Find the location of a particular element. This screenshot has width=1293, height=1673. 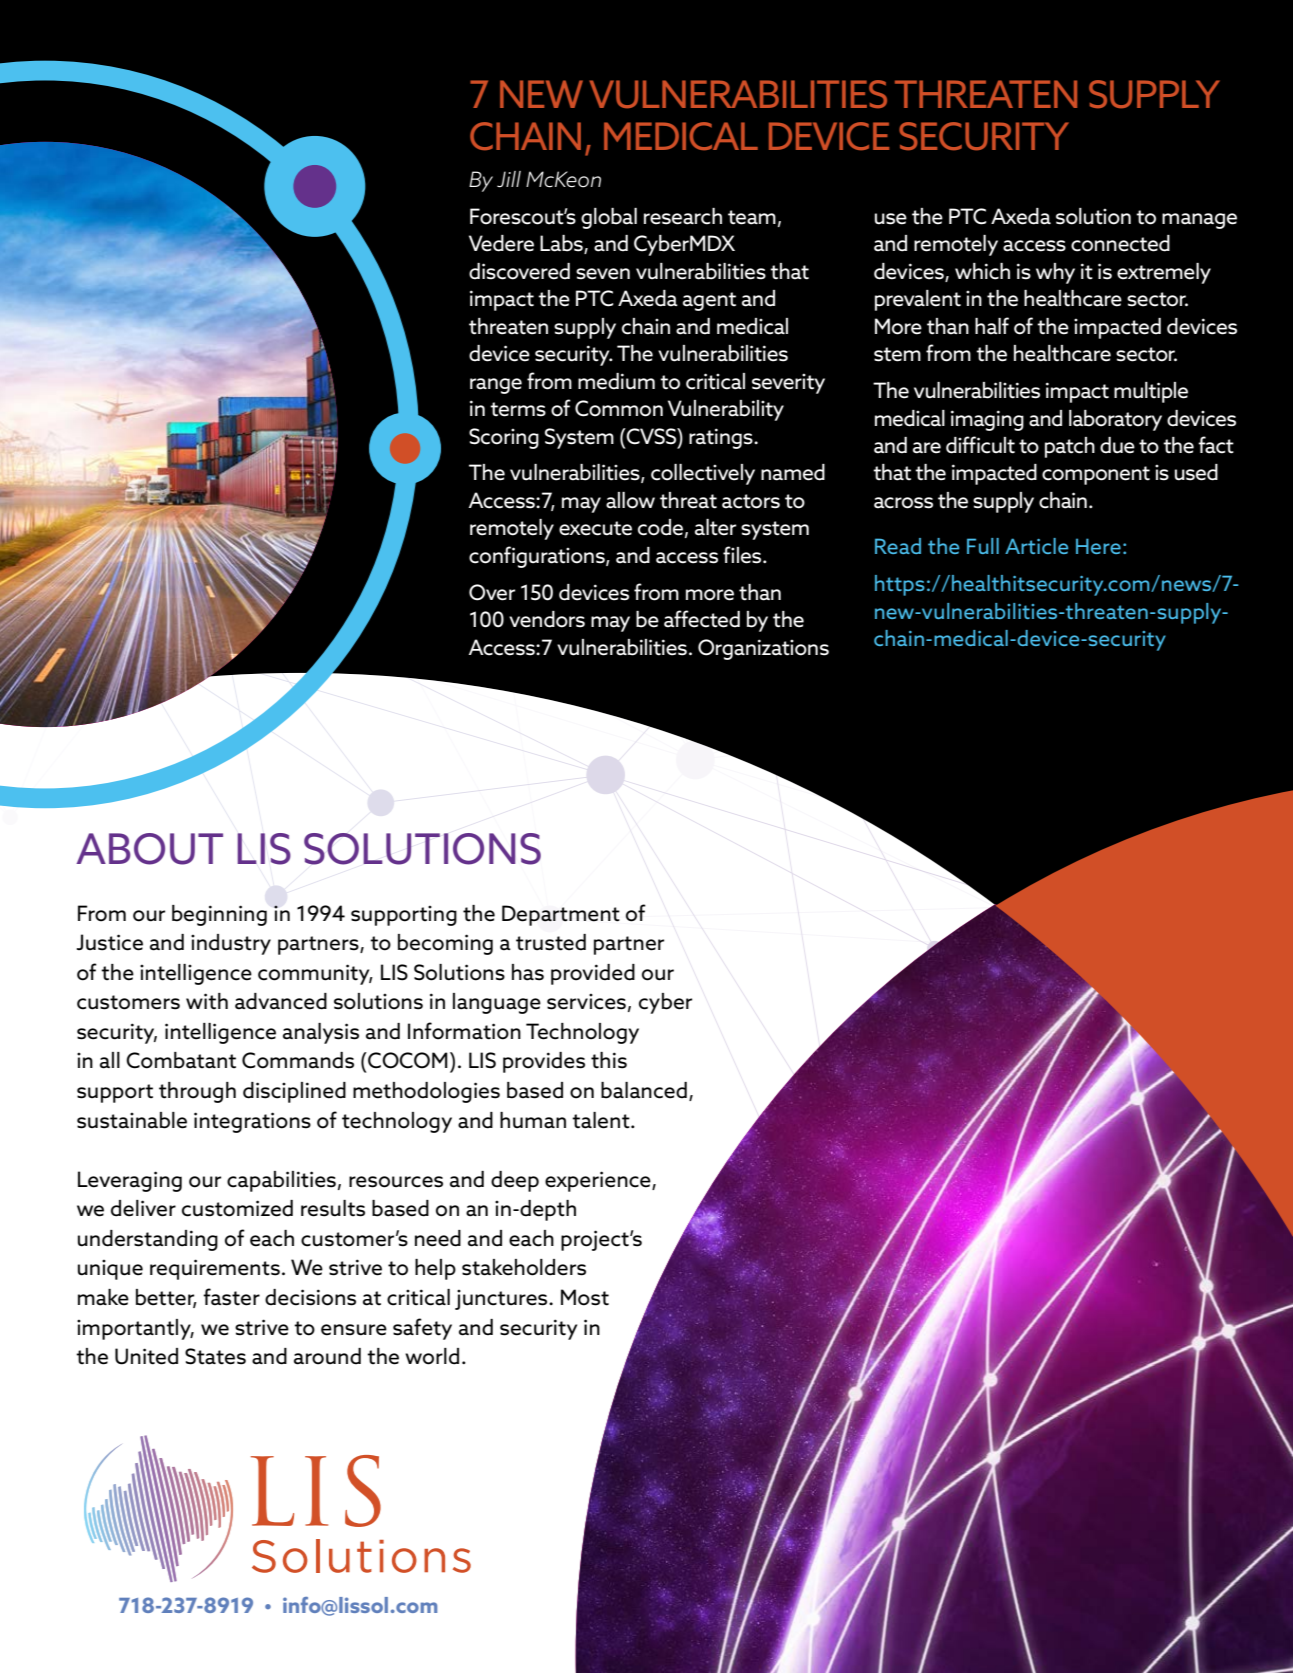

connected is located at coordinates (1120, 243).
